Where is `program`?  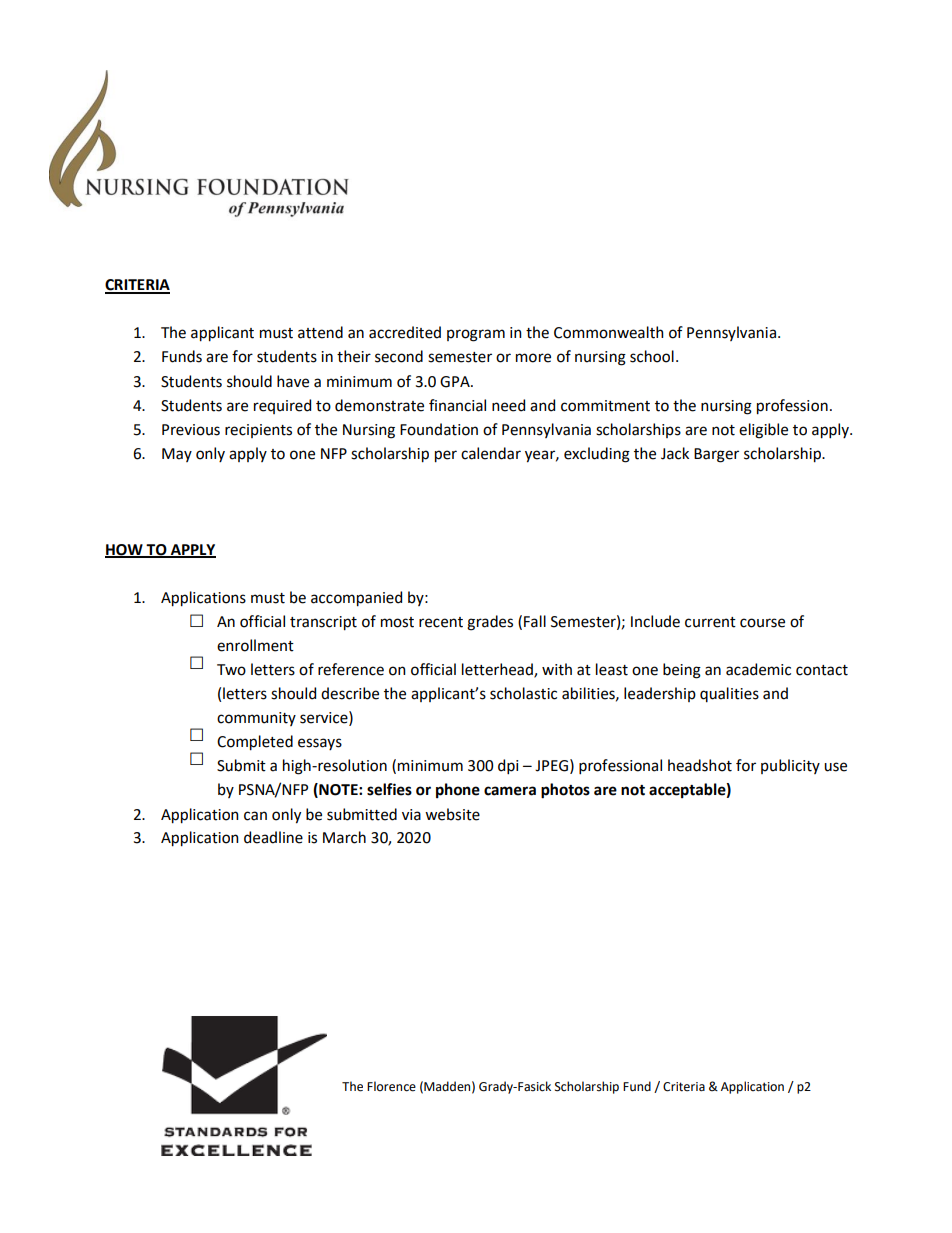 program is located at coordinates (476, 335).
